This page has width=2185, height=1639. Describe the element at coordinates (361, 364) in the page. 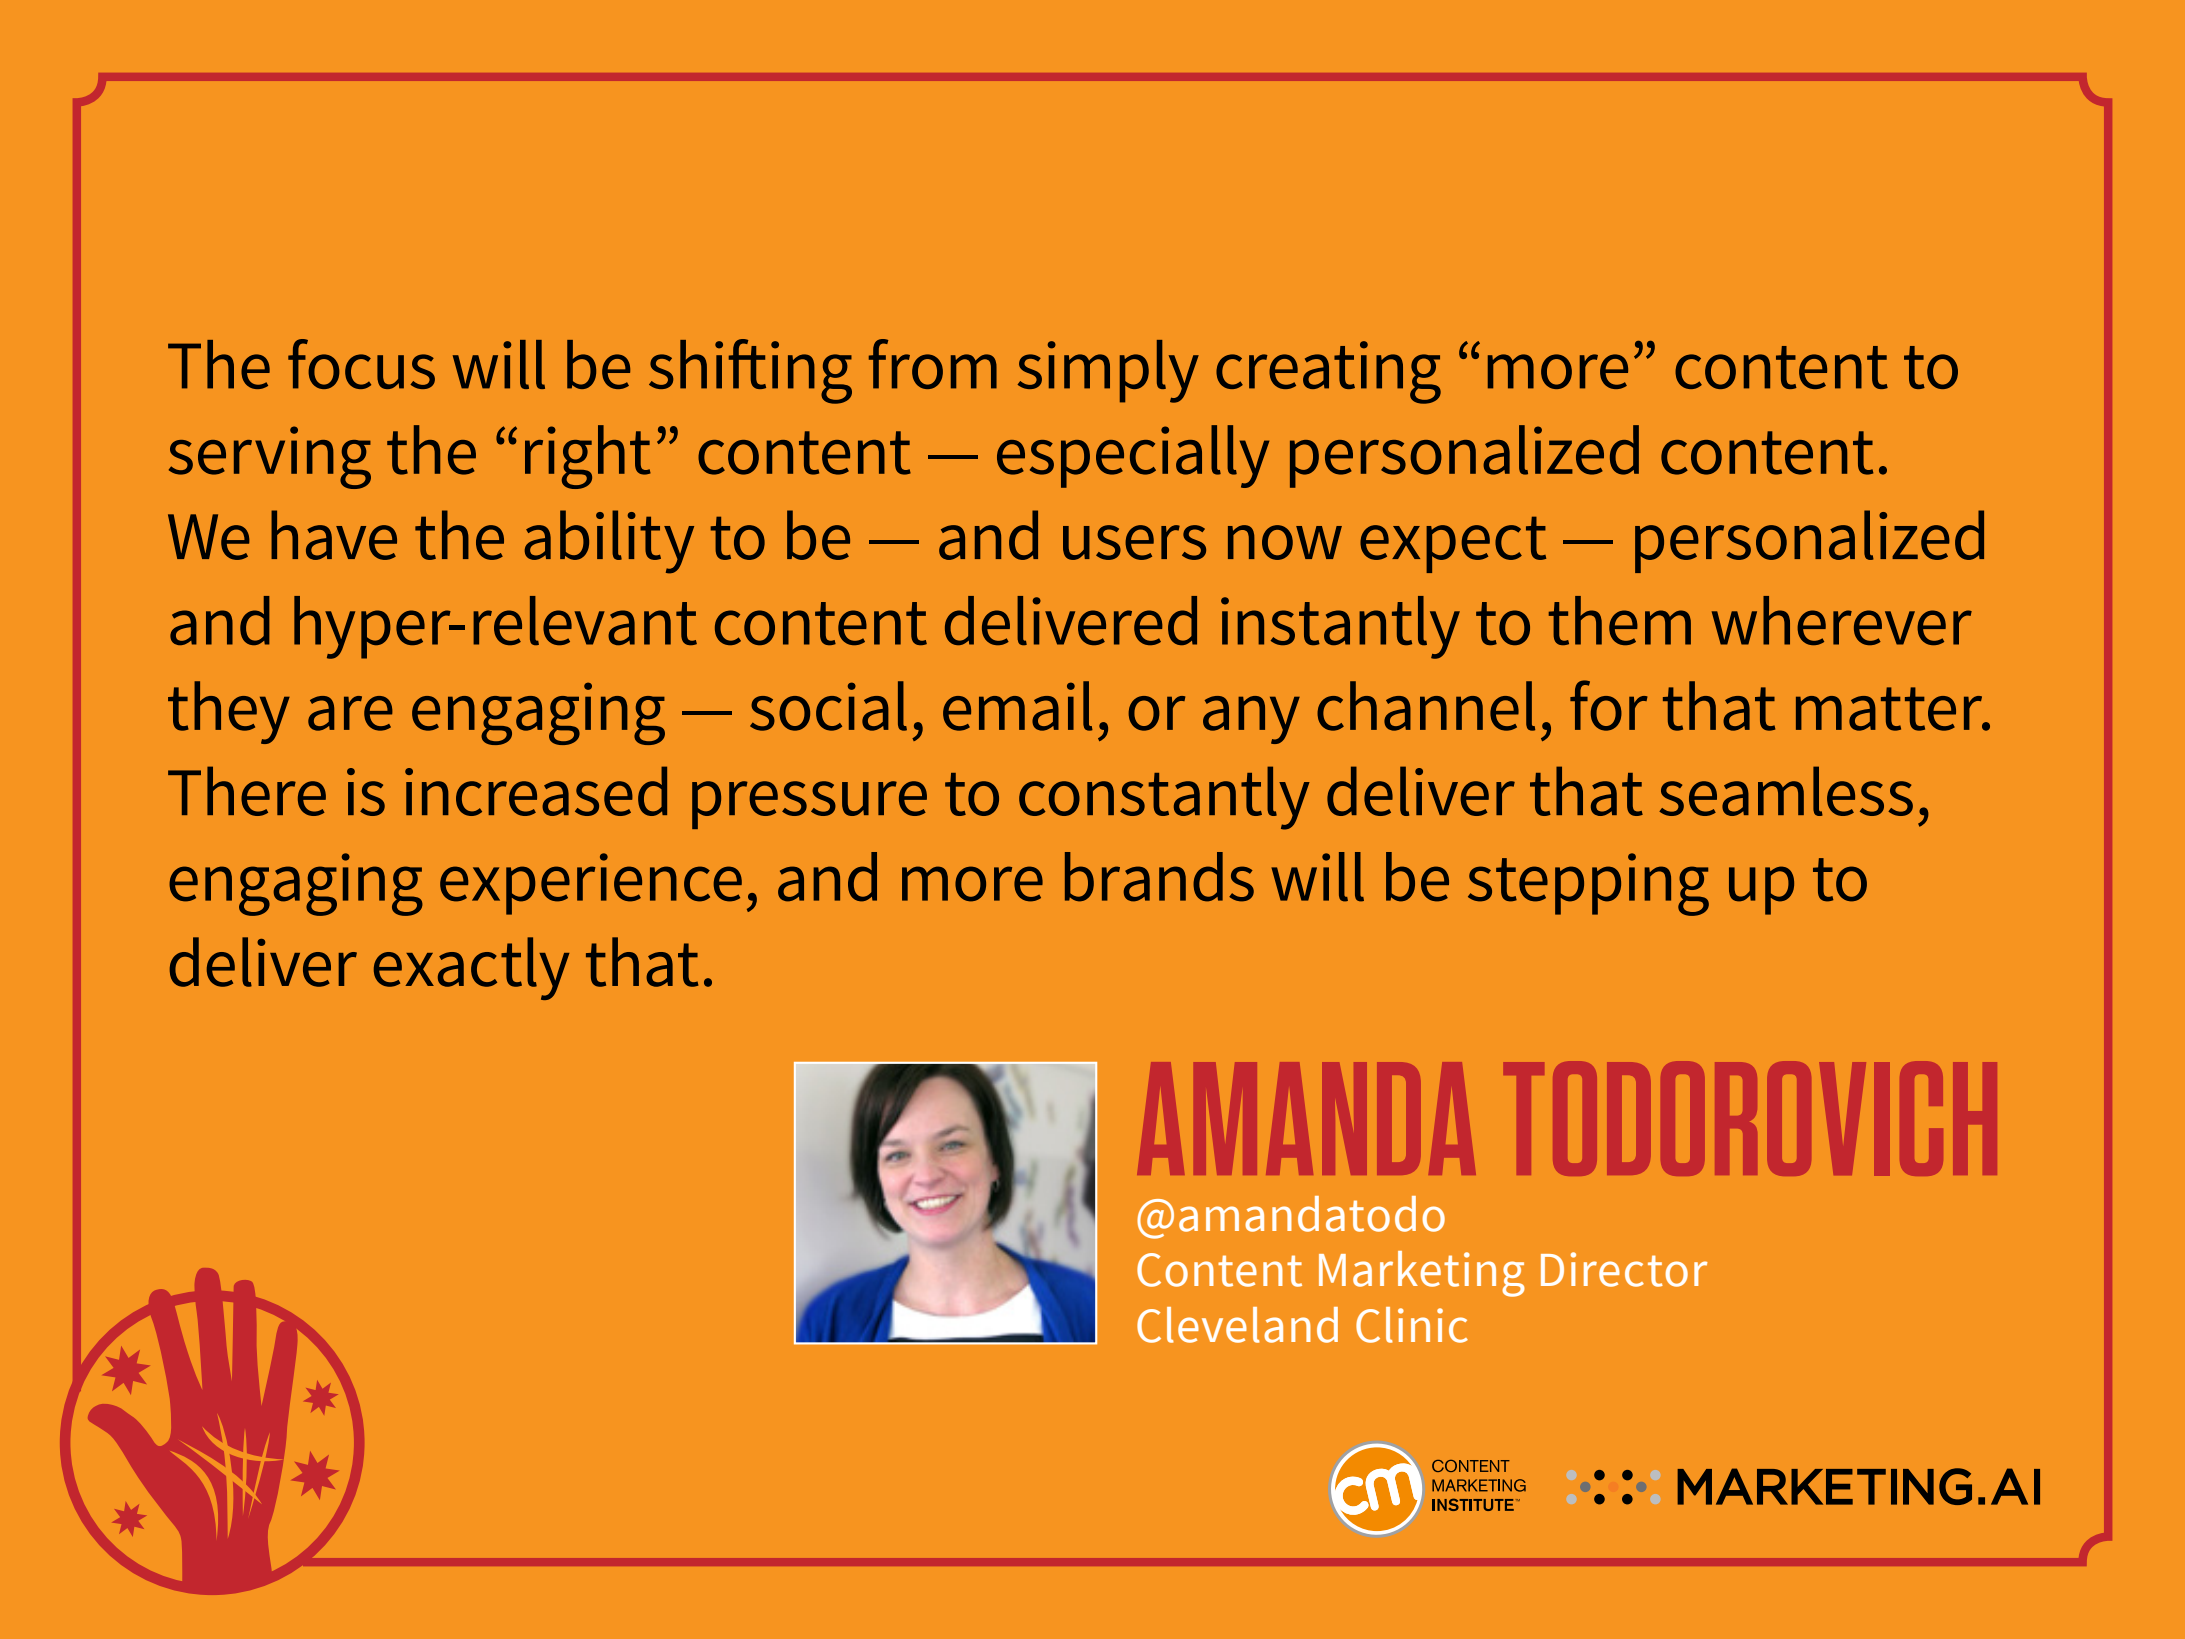

I see `focus` at that location.
